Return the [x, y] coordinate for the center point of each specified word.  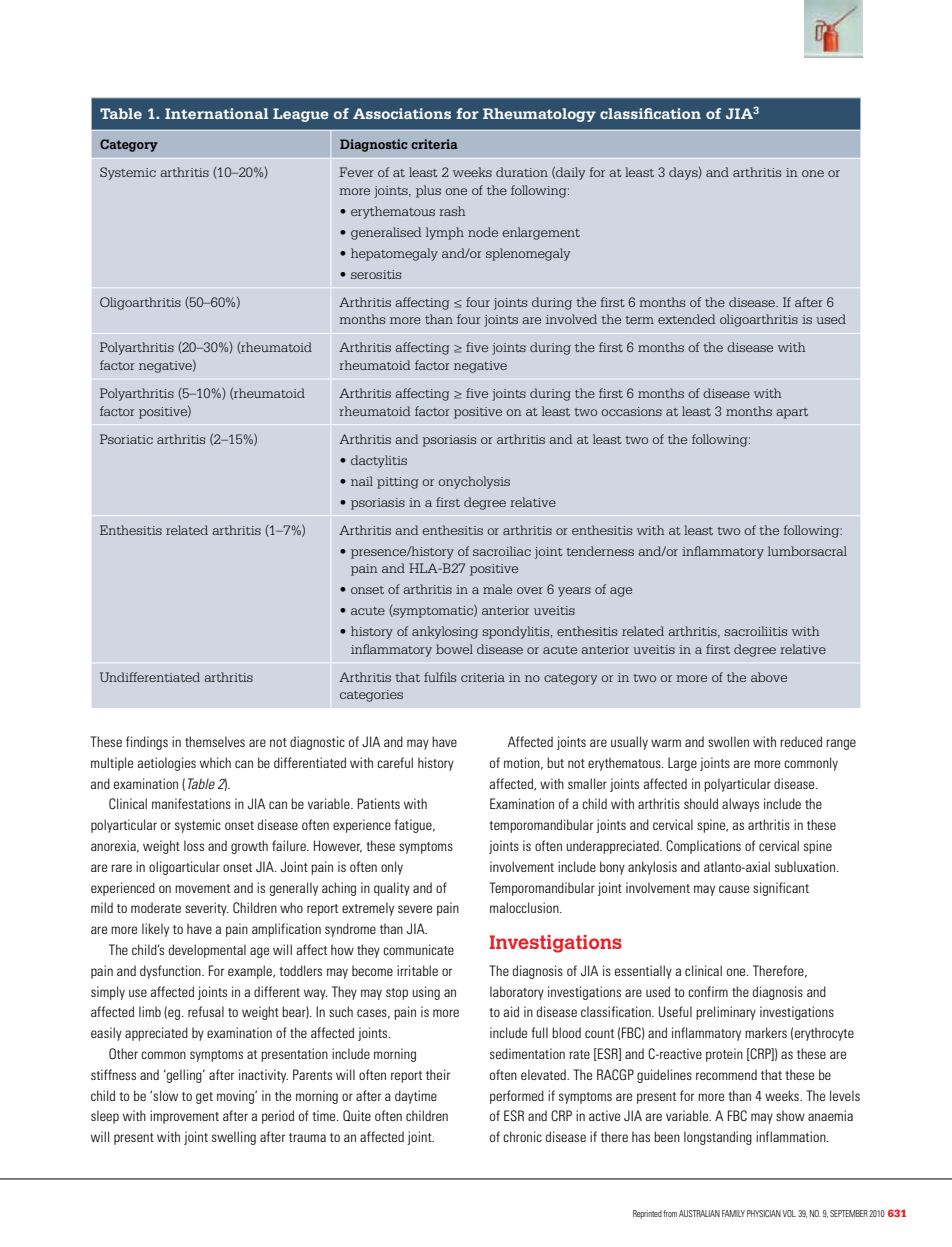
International [216, 113]
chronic [522, 1136]
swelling [234, 1138]
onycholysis [474, 482]
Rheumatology [539, 115]
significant [781, 889]
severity [207, 909]
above [769, 677]
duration [522, 172]
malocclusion [525, 907]
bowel [454, 649]
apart [792, 413]
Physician [764, 1213]
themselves [215, 741]
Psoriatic [126, 439]
